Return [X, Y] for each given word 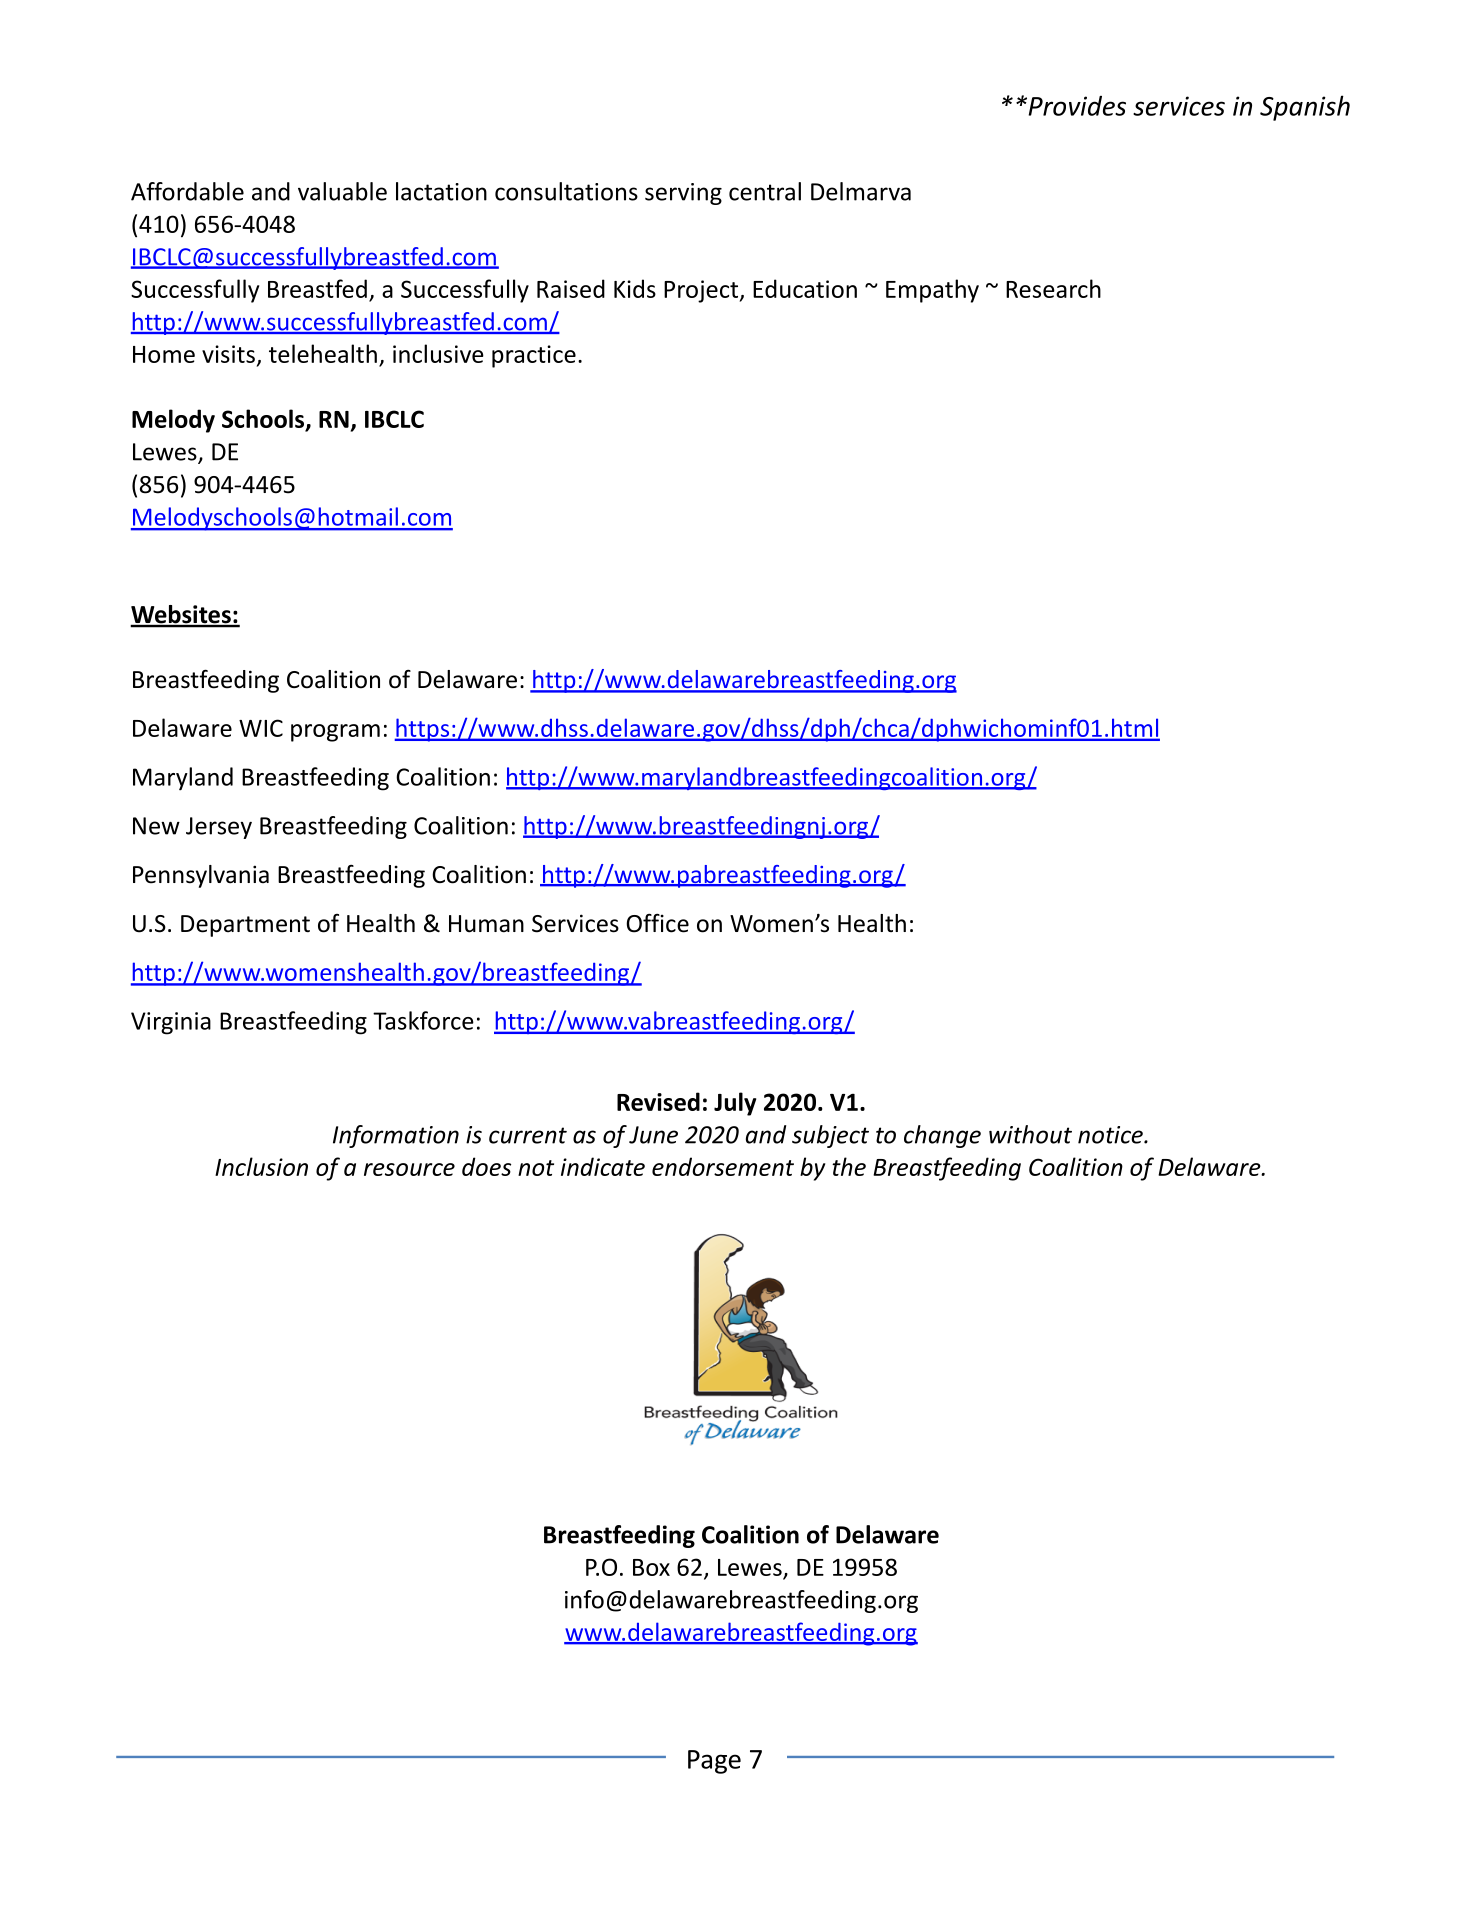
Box [651, 1567]
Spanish [1305, 108]
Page [714, 1762]
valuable [342, 191]
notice [1111, 1135]
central [765, 191]
